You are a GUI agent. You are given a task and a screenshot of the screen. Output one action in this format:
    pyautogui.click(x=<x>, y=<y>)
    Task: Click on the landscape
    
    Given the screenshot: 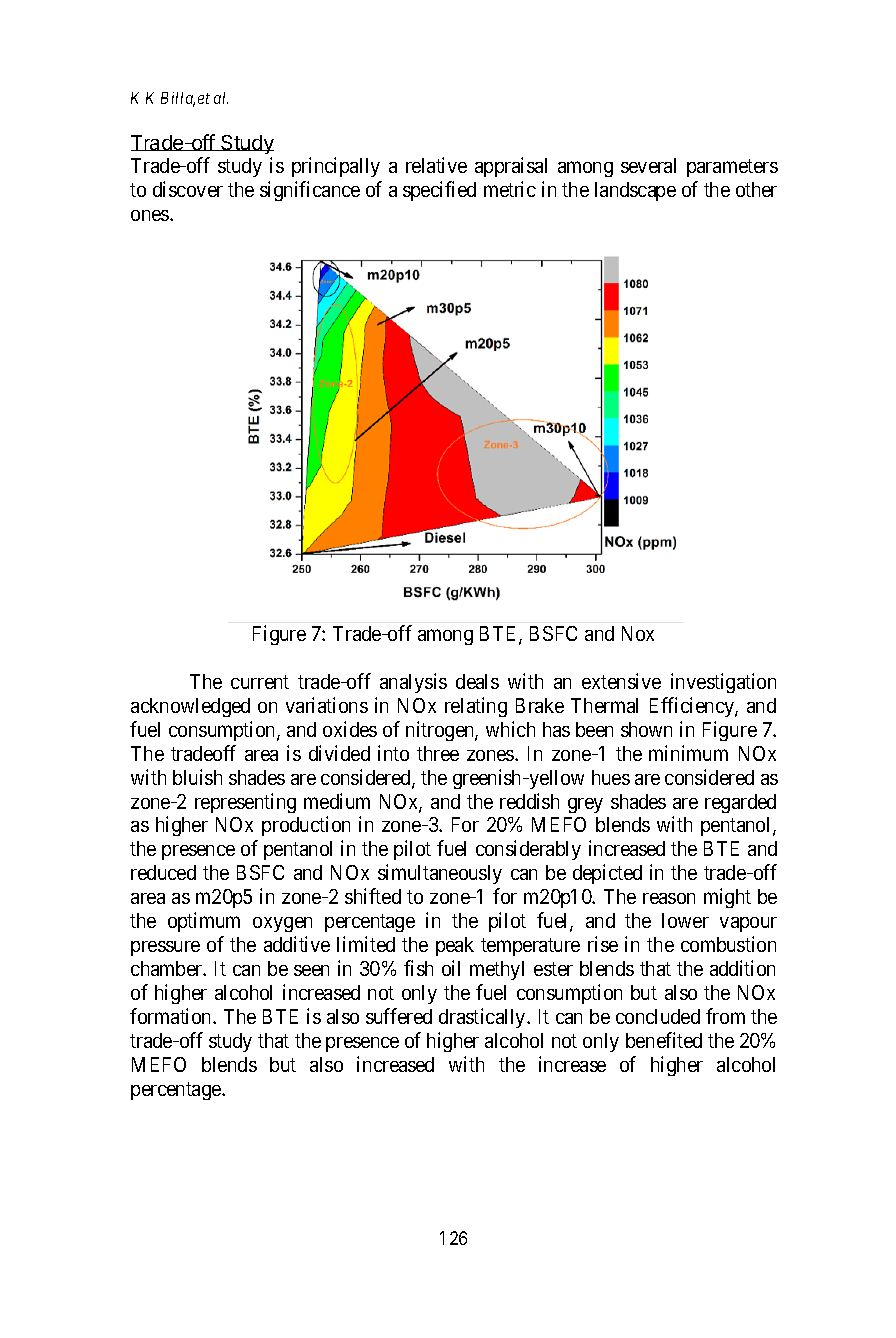 What is the action you would take?
    pyautogui.click(x=635, y=191)
